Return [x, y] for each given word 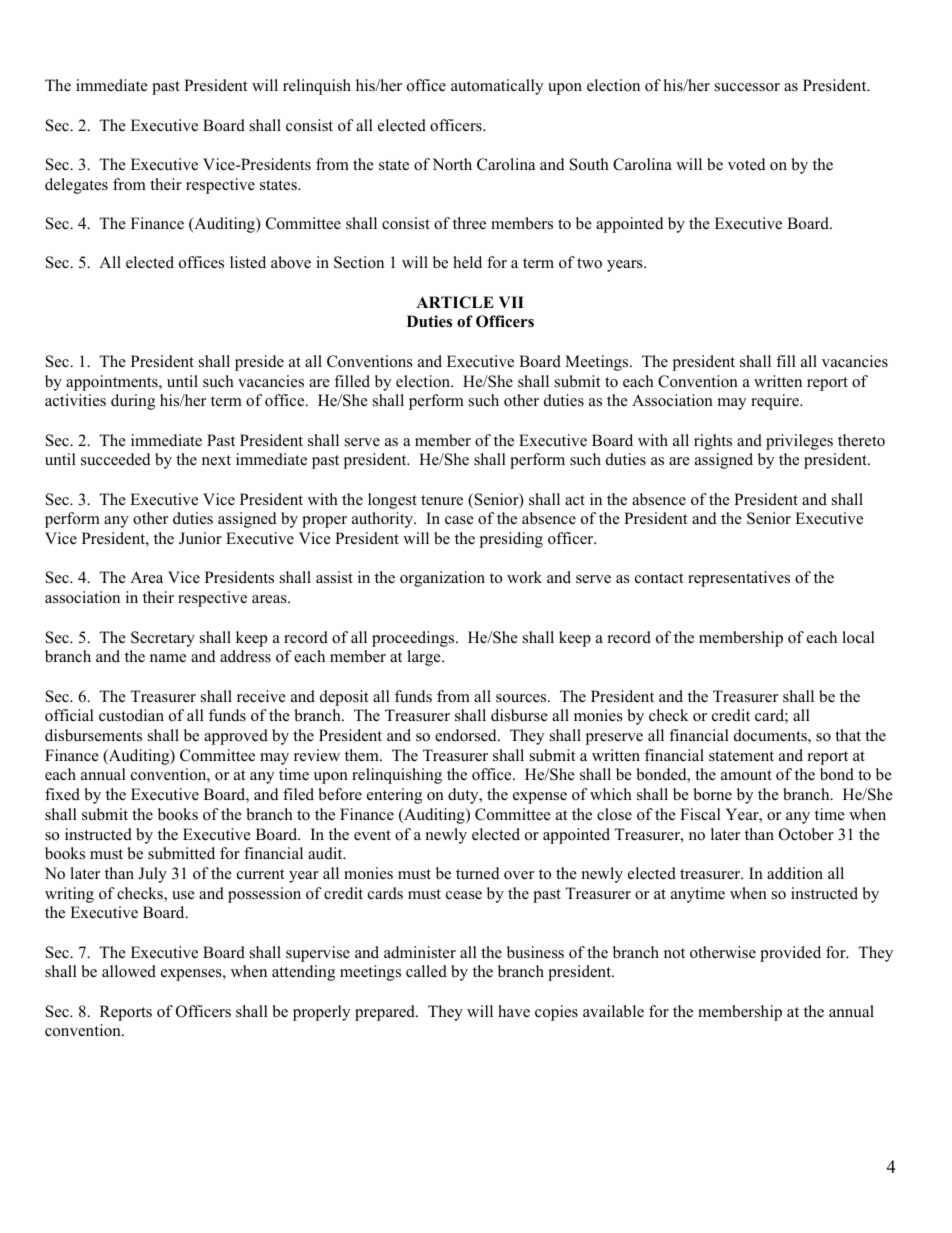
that [848, 735]
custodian [131, 715]
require [776, 402]
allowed [129, 971]
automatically [497, 87]
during [133, 402]
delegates [76, 186]
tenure [442, 500]
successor [747, 87]
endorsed [467, 735]
